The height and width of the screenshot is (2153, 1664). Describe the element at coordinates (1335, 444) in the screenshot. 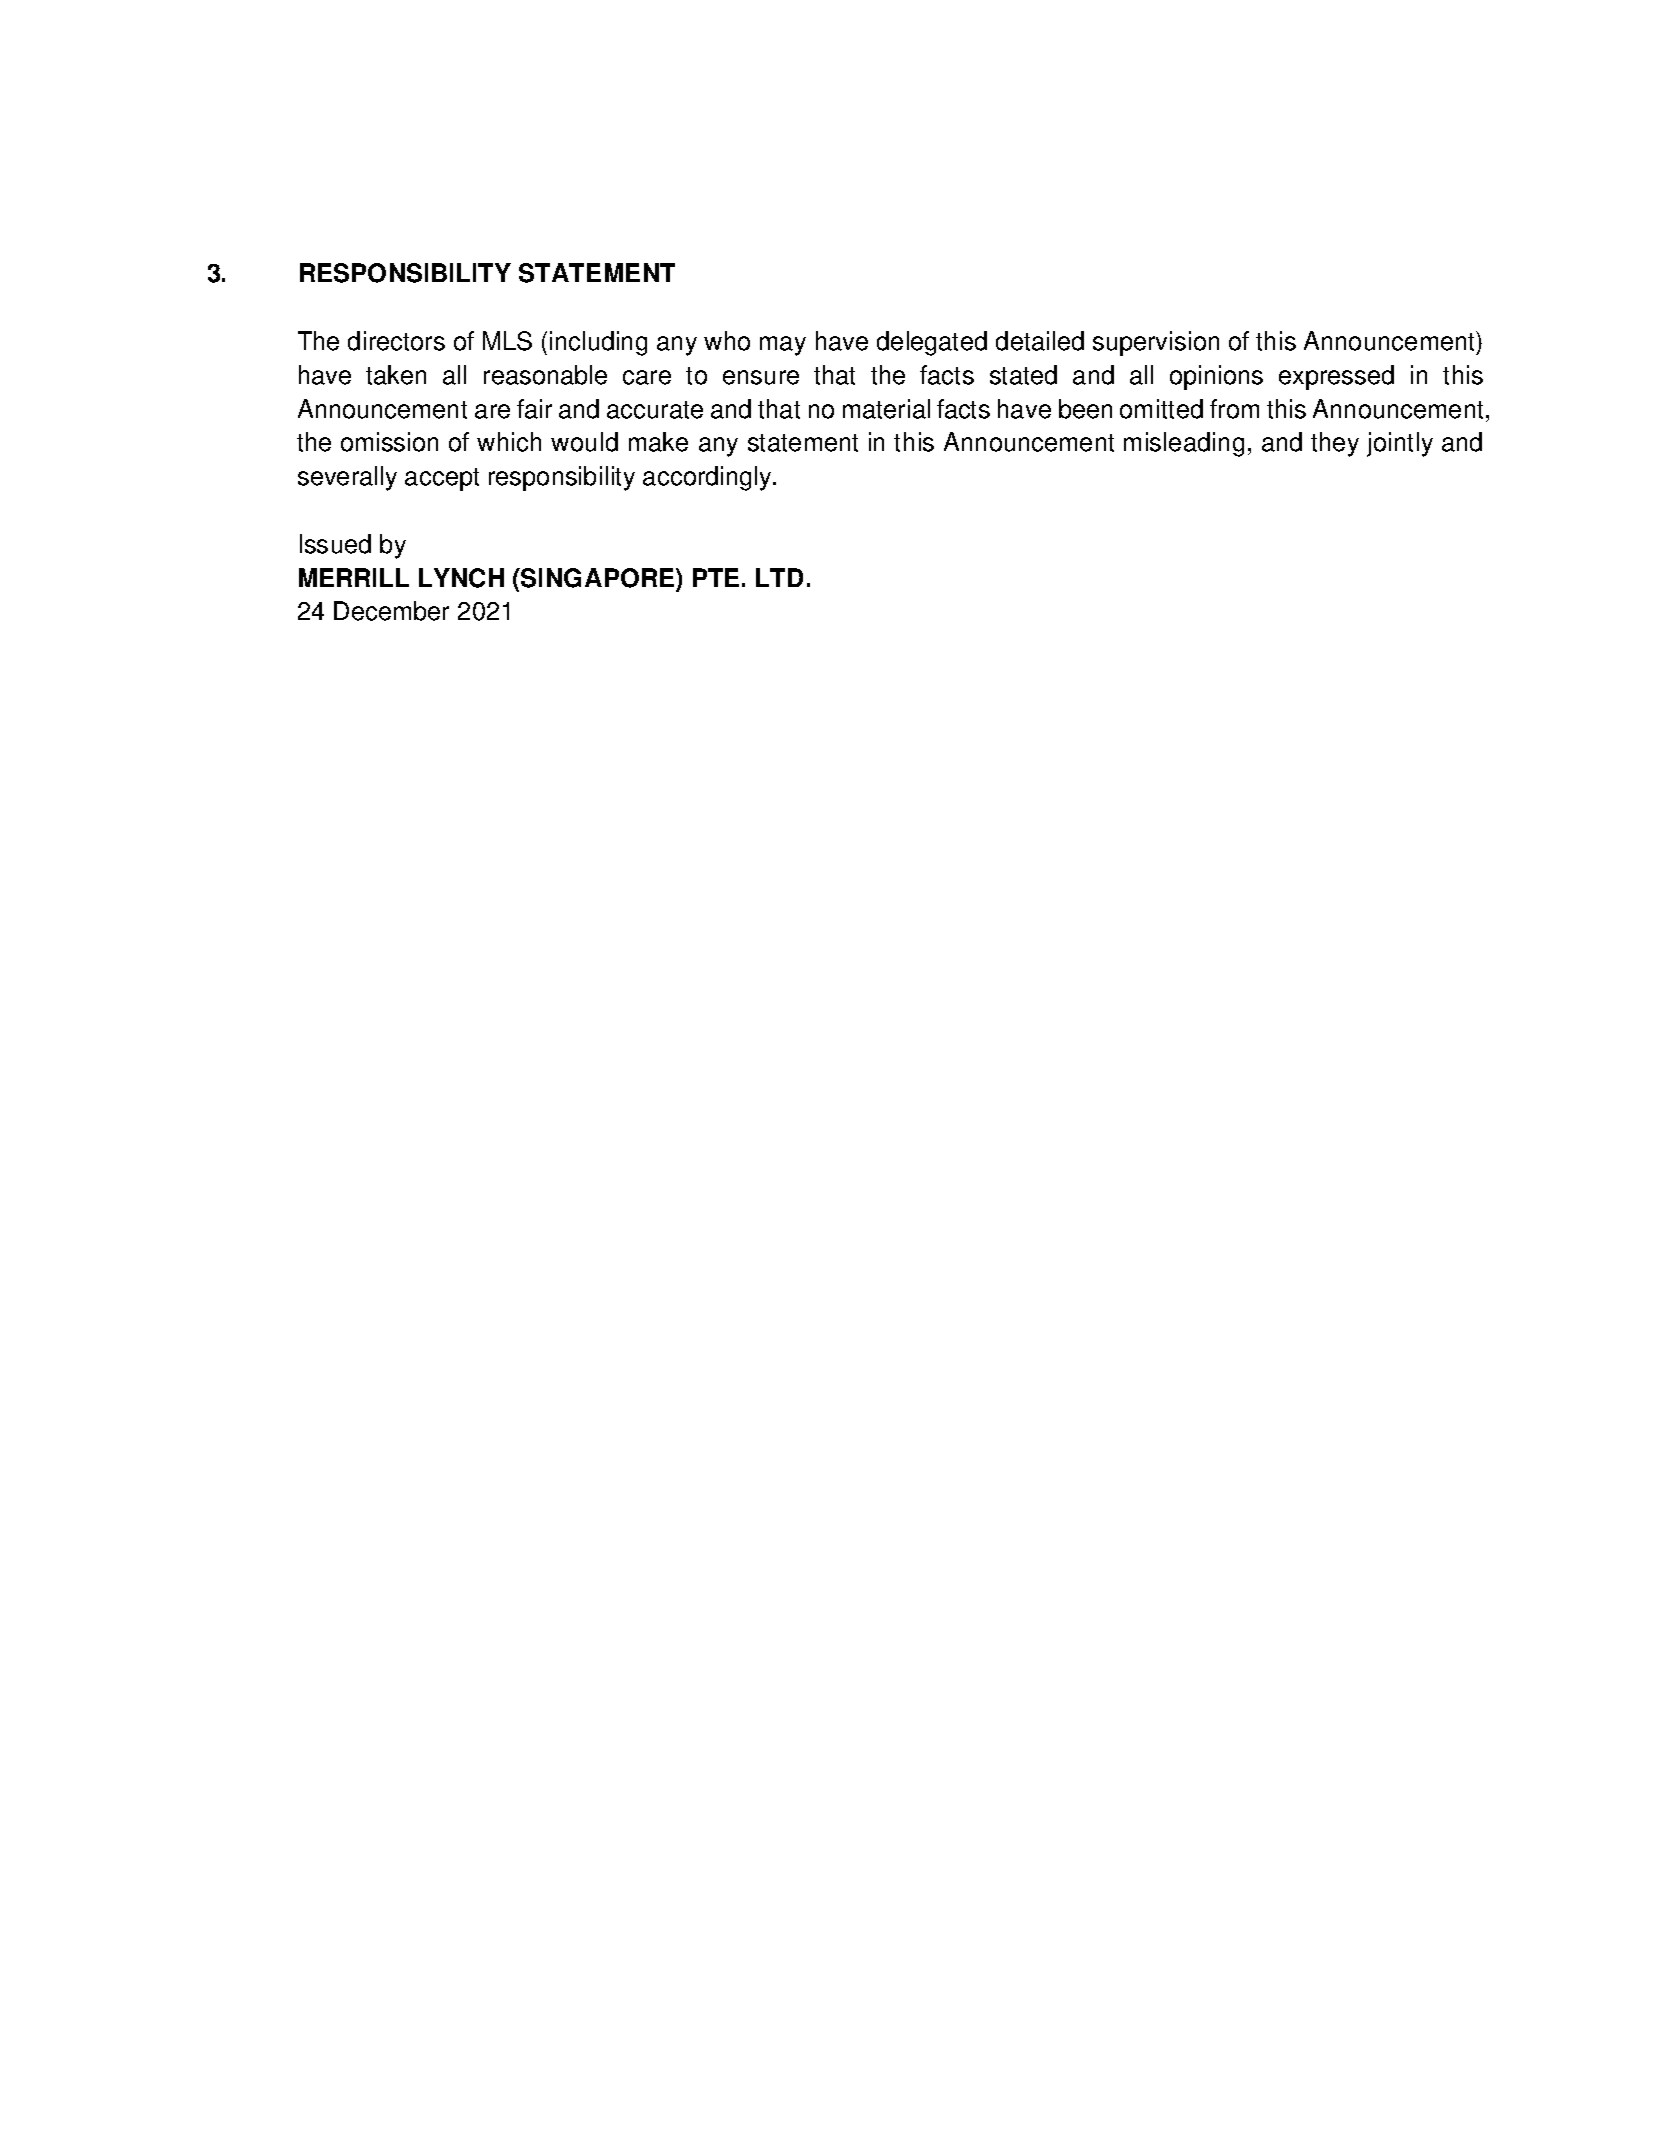

I see `they` at that location.
